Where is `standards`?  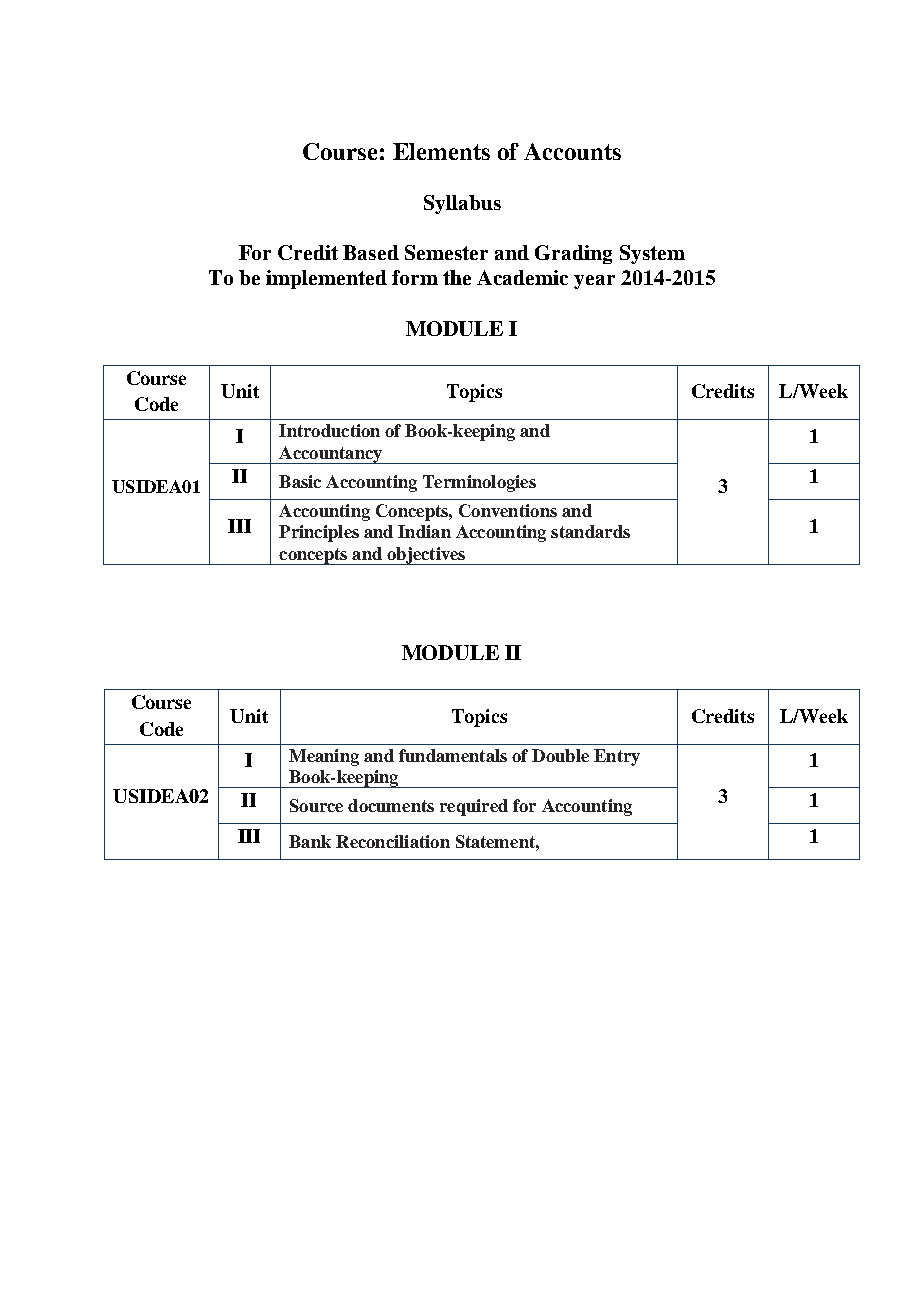 standards is located at coordinates (590, 531).
